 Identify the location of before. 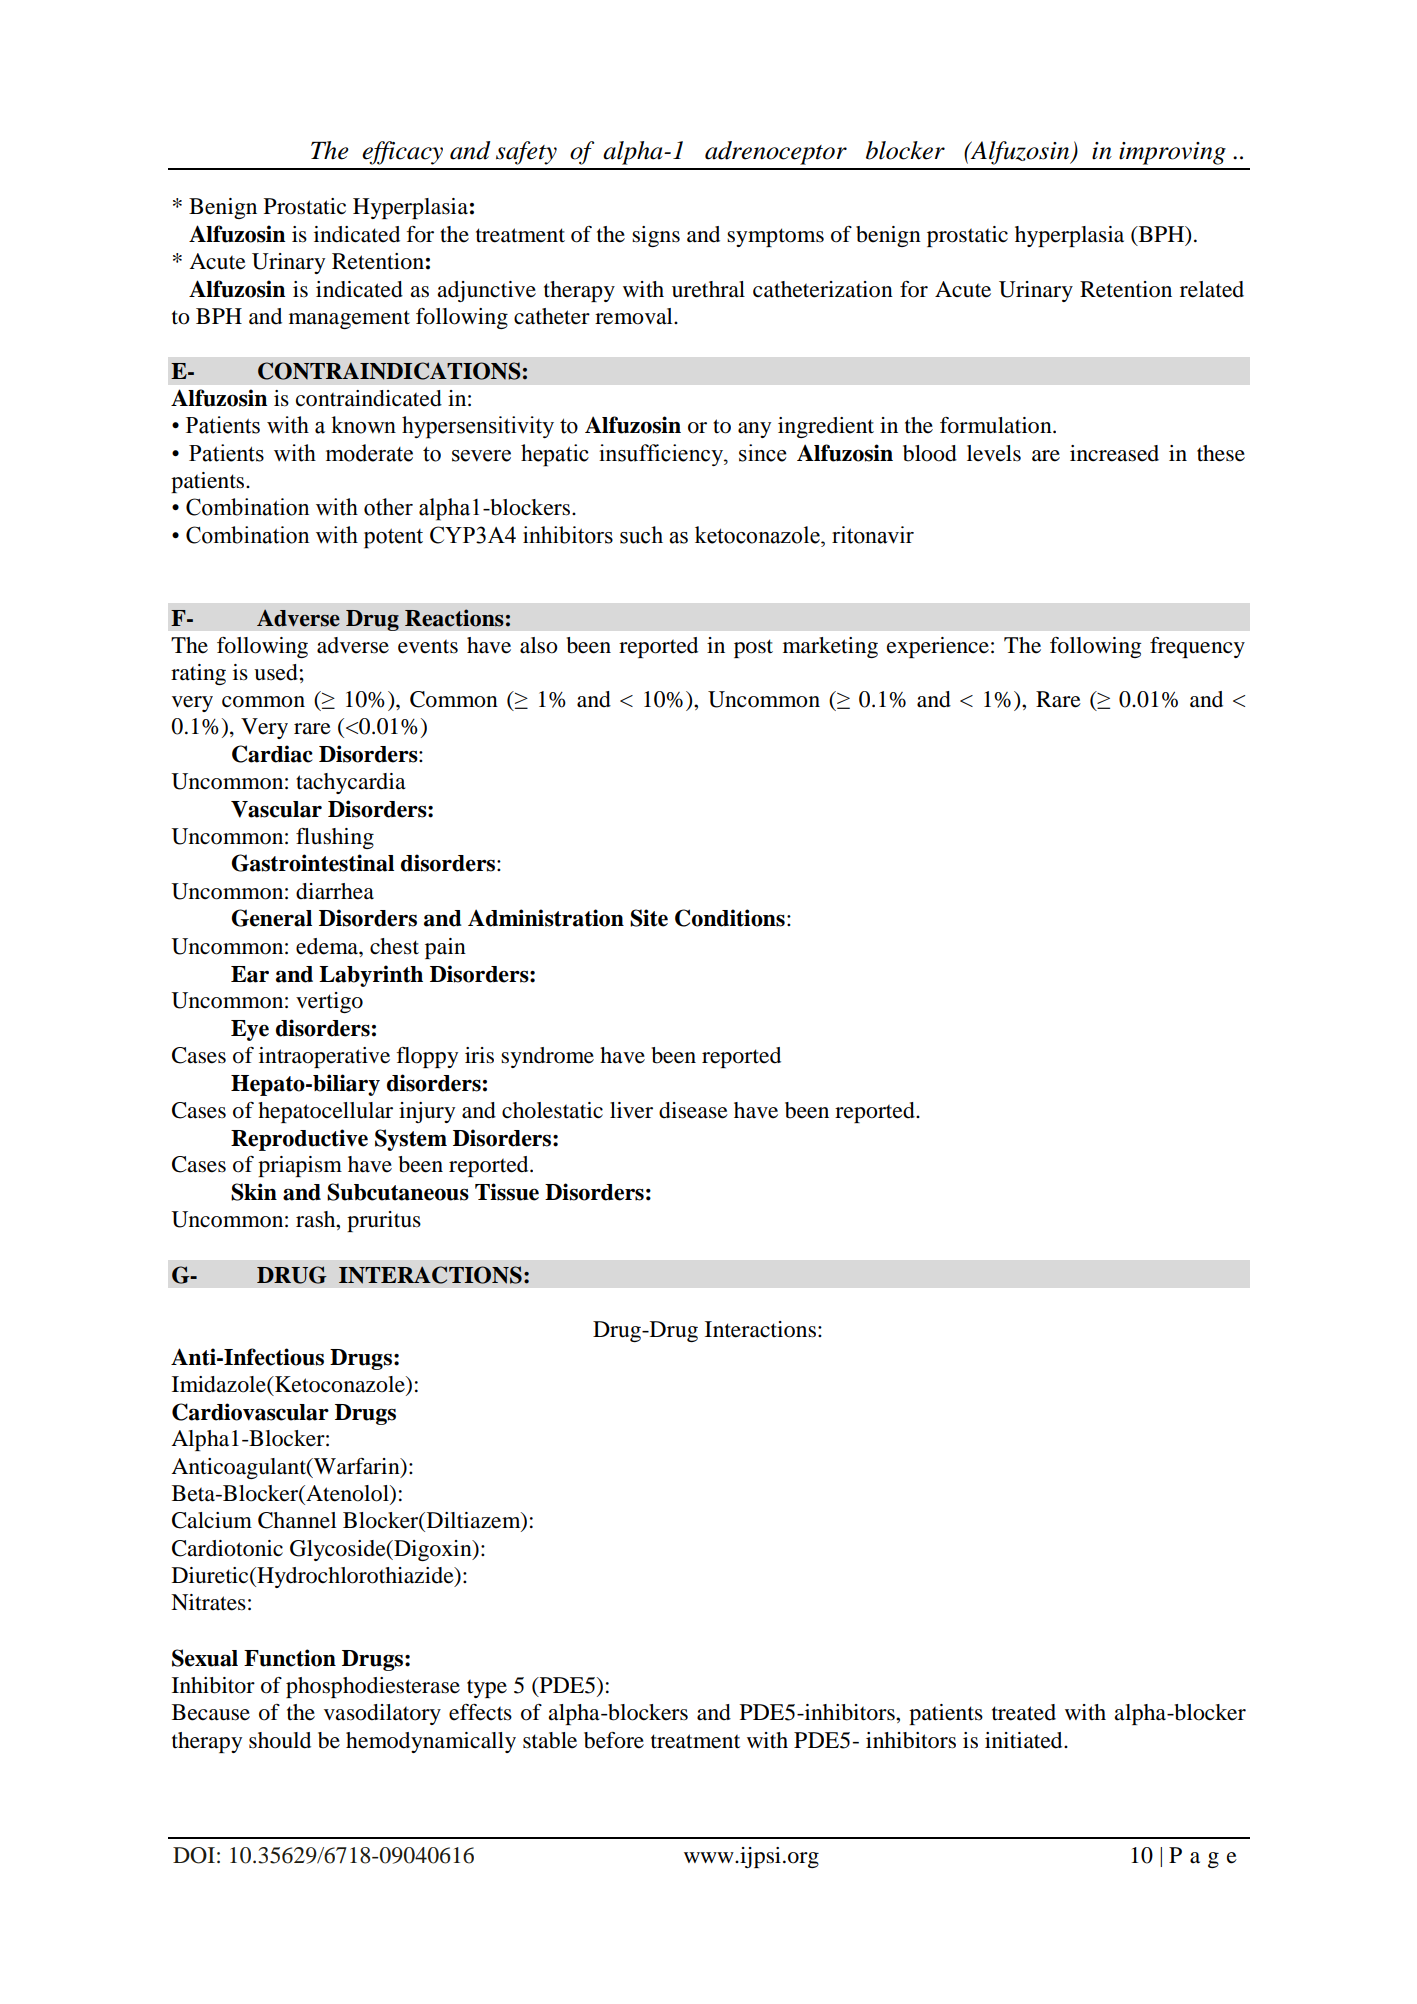
(614, 1740).
